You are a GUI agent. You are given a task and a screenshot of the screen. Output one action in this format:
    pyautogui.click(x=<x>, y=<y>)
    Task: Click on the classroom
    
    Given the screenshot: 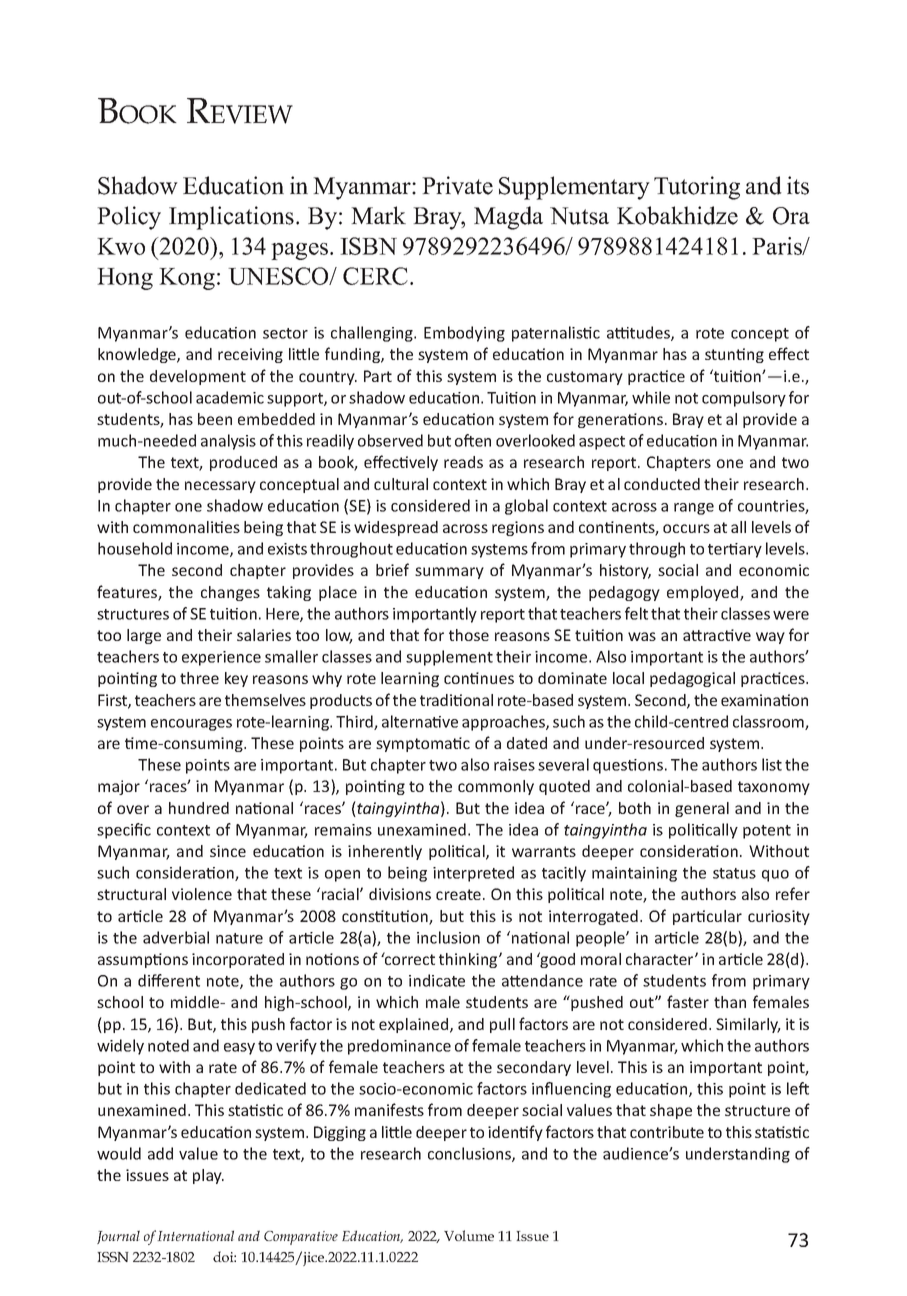 What is the action you would take?
    pyautogui.click(x=769, y=722)
